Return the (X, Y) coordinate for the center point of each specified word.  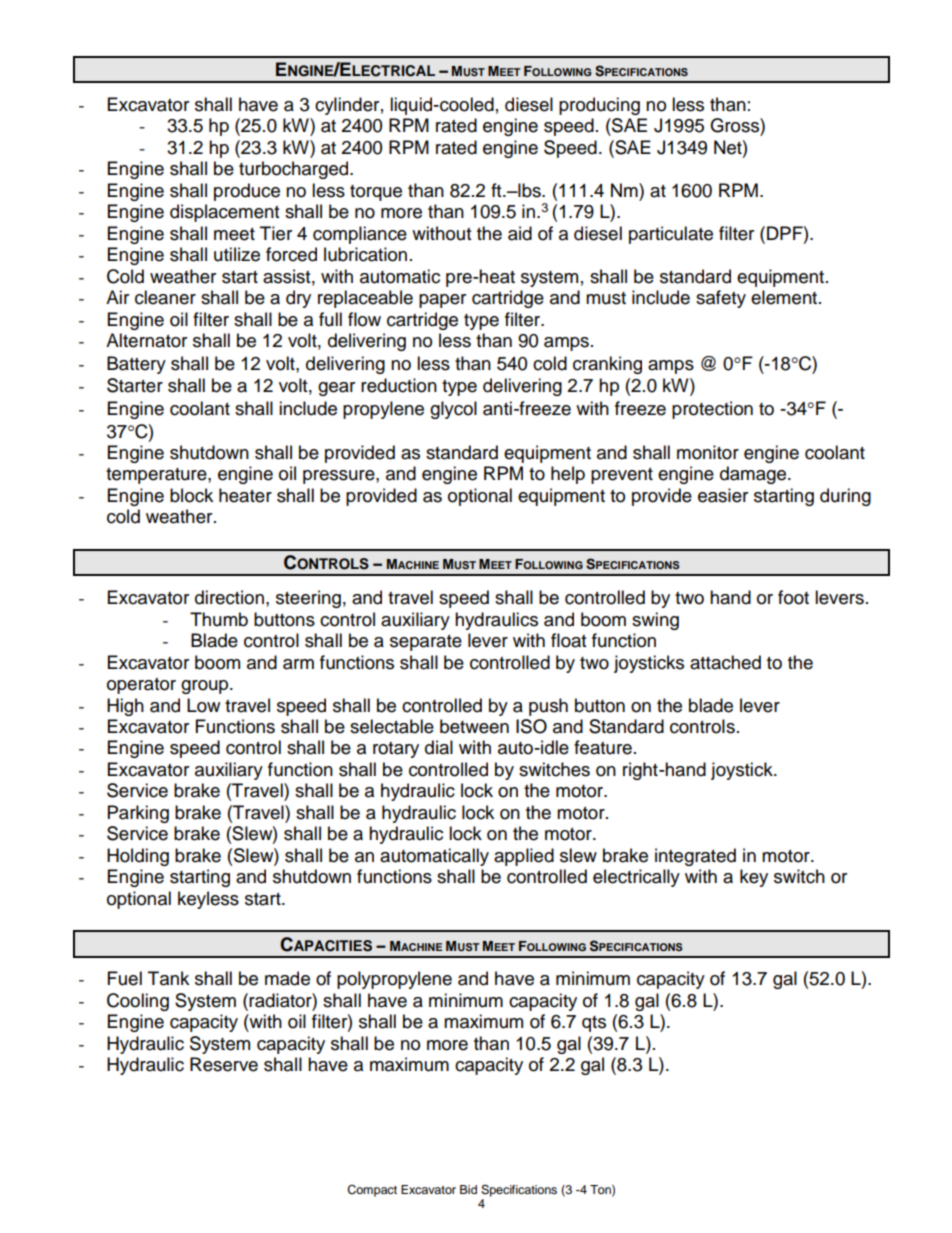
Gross (735, 125)
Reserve (224, 1064)
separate (426, 643)
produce (247, 192)
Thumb (219, 619)
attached (725, 662)
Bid (468, 1189)
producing (599, 106)
